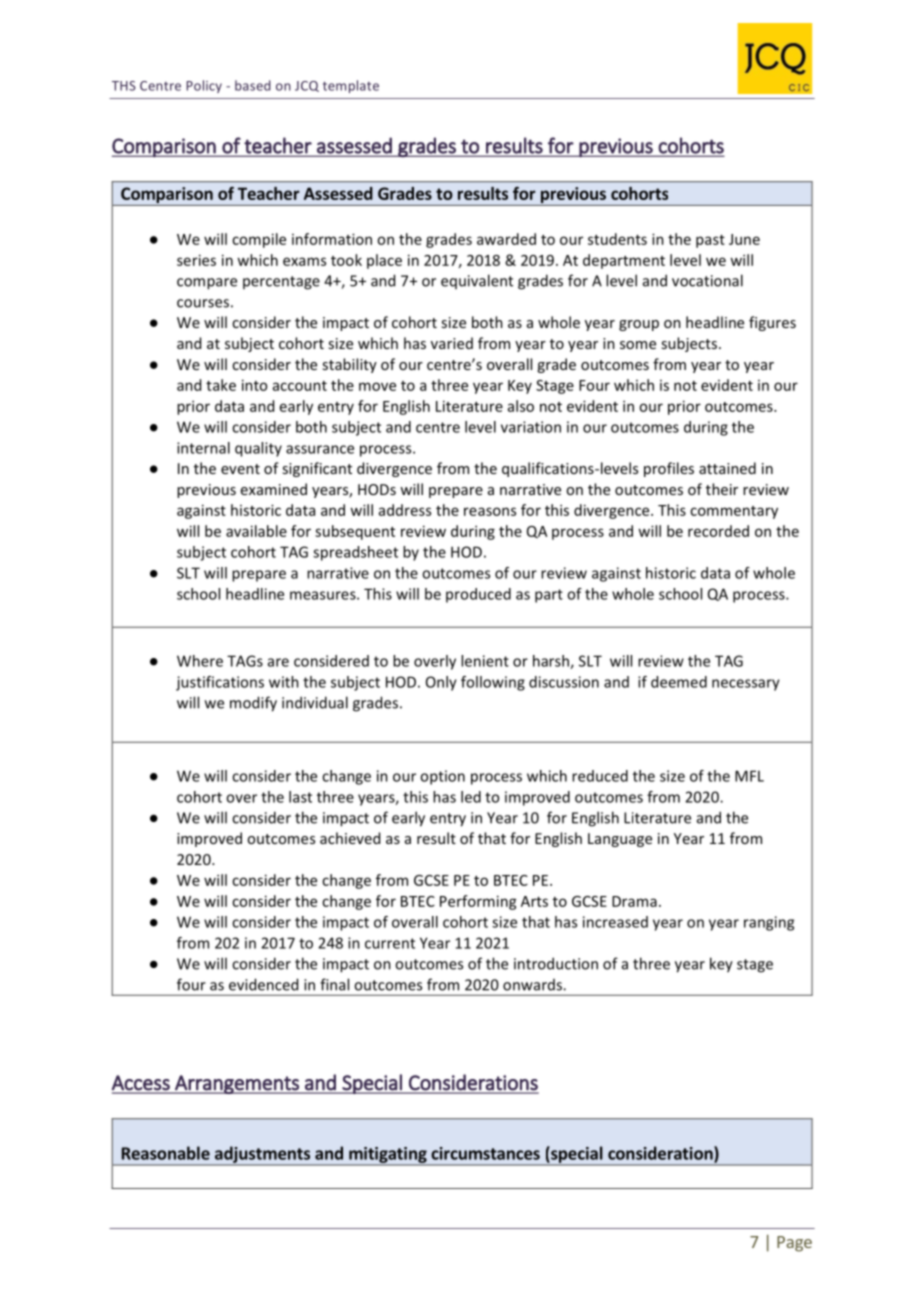 The height and width of the screenshot is (1308, 924). I want to click on template, so click(351, 86).
